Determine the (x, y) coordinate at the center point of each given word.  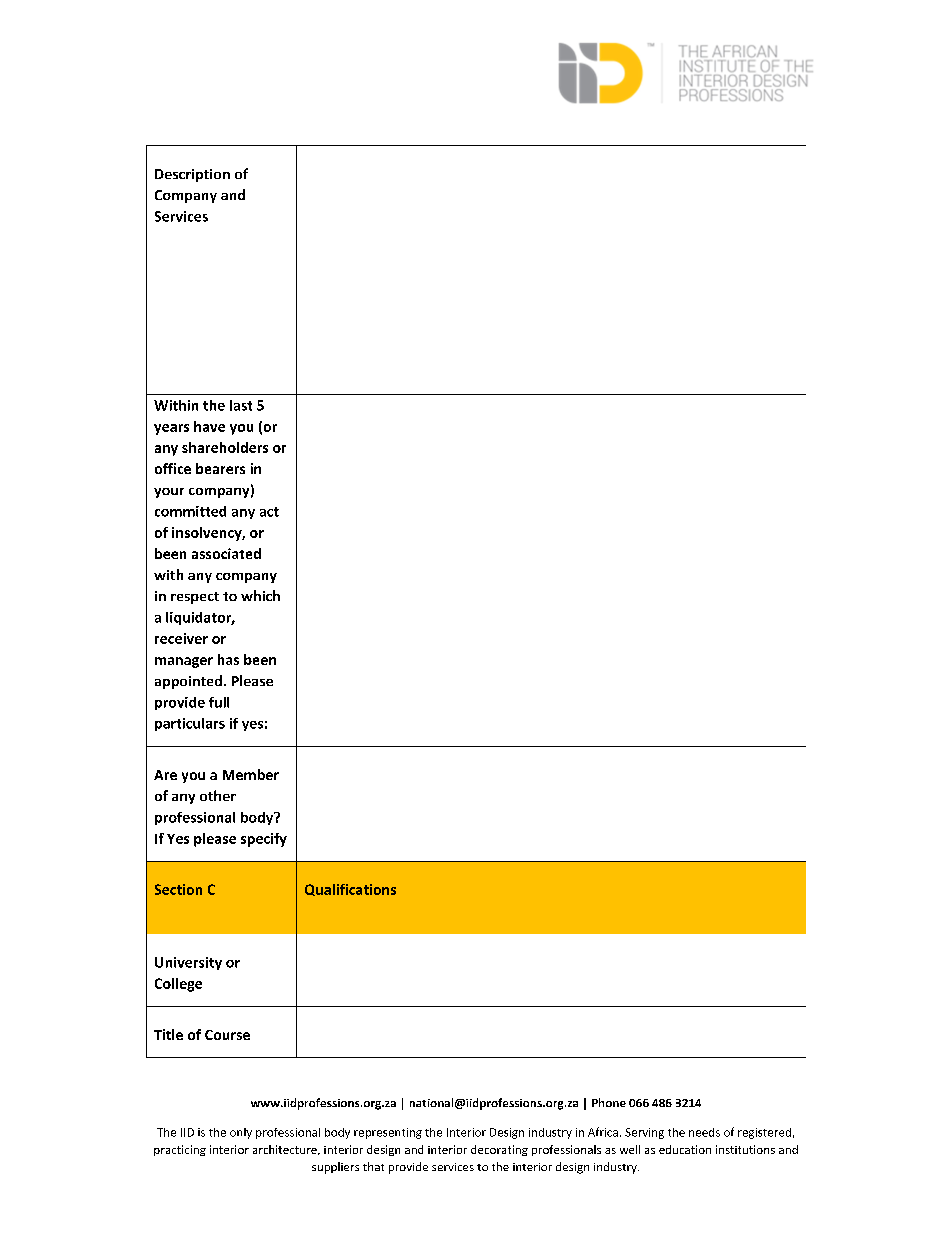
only (241, 1133)
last (241, 405)
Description (192, 175)
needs (704, 1132)
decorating (499, 1150)
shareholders (225, 447)
